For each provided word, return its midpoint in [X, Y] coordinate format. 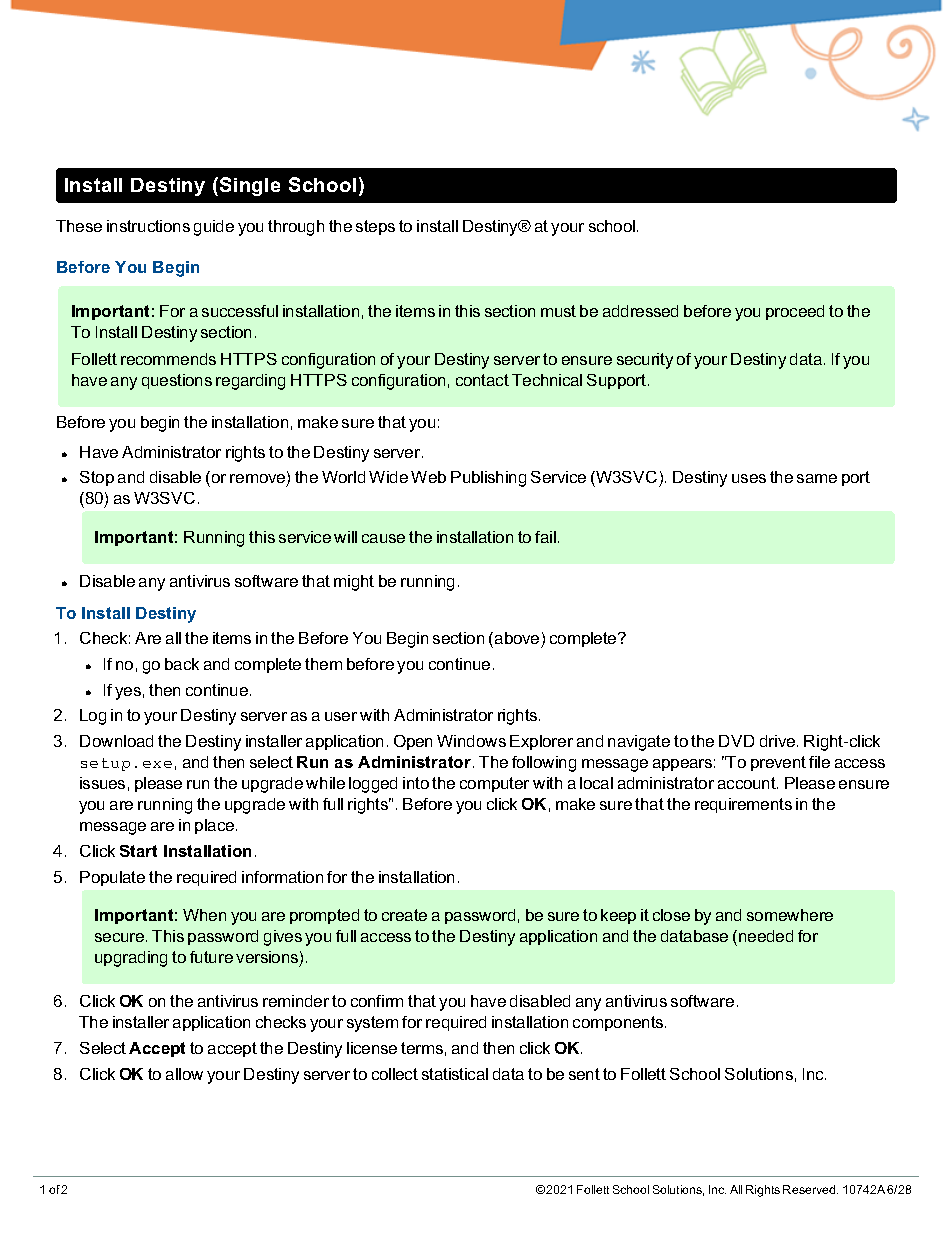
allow [184, 1074]
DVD [736, 741]
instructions [148, 226]
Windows [471, 741]
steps [375, 227]
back [182, 664]
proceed [795, 312]
